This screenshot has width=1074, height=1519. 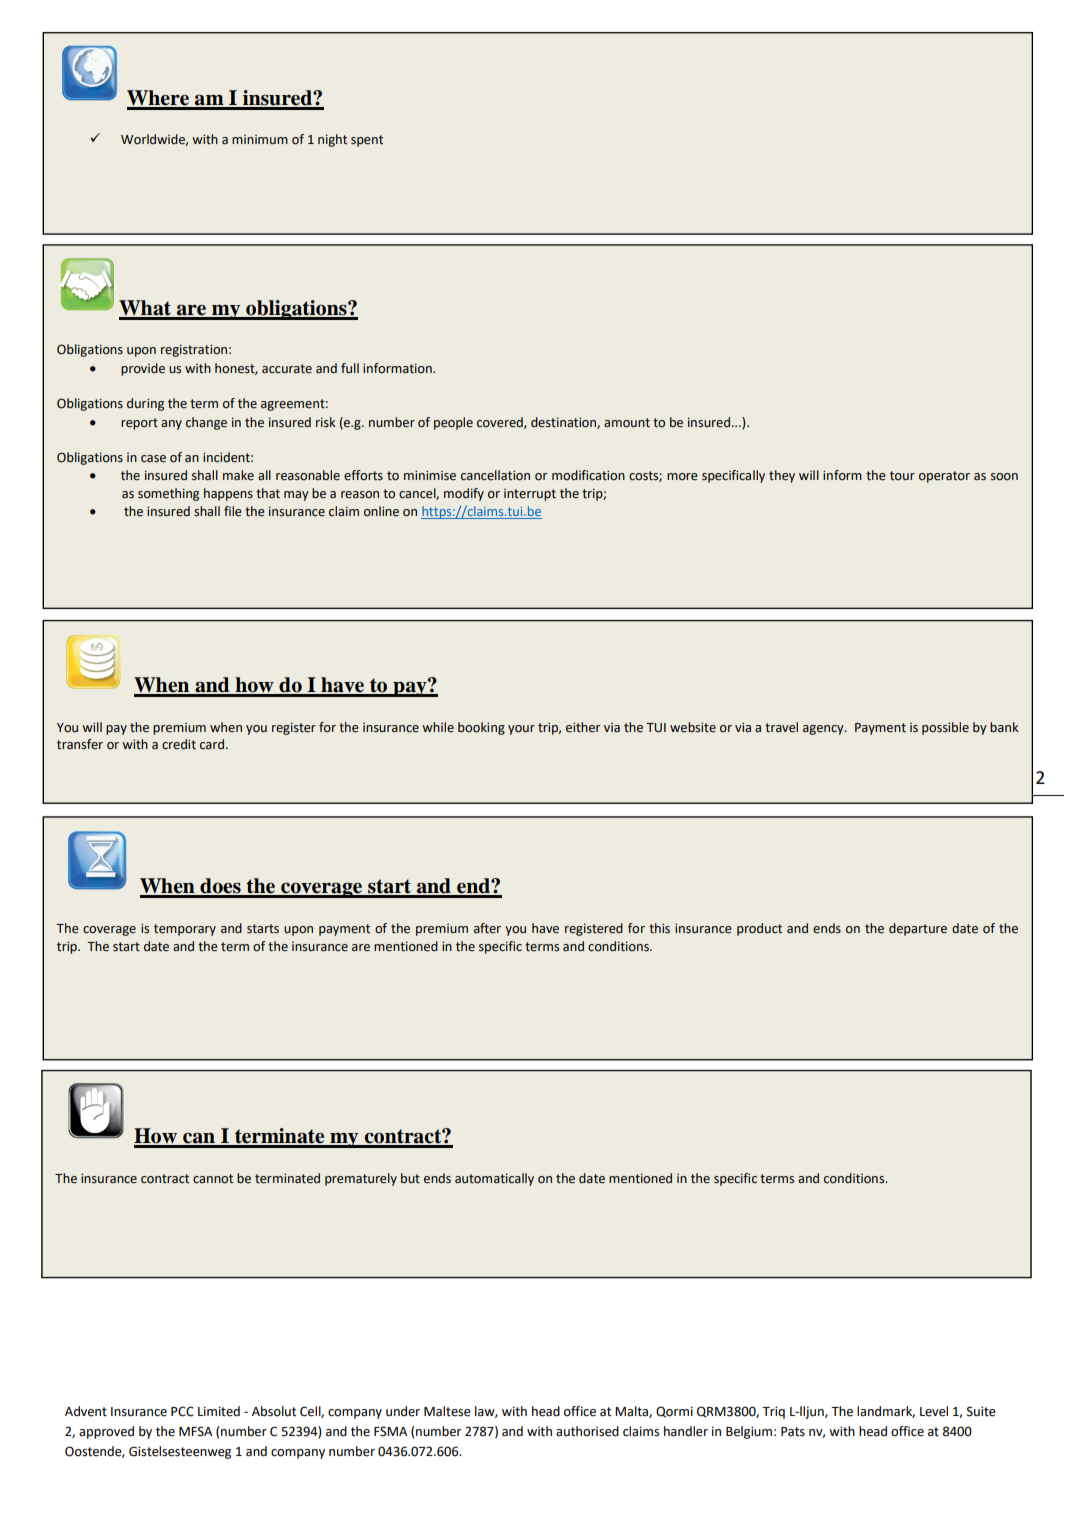 I want to click on departure, so click(x=918, y=929).
